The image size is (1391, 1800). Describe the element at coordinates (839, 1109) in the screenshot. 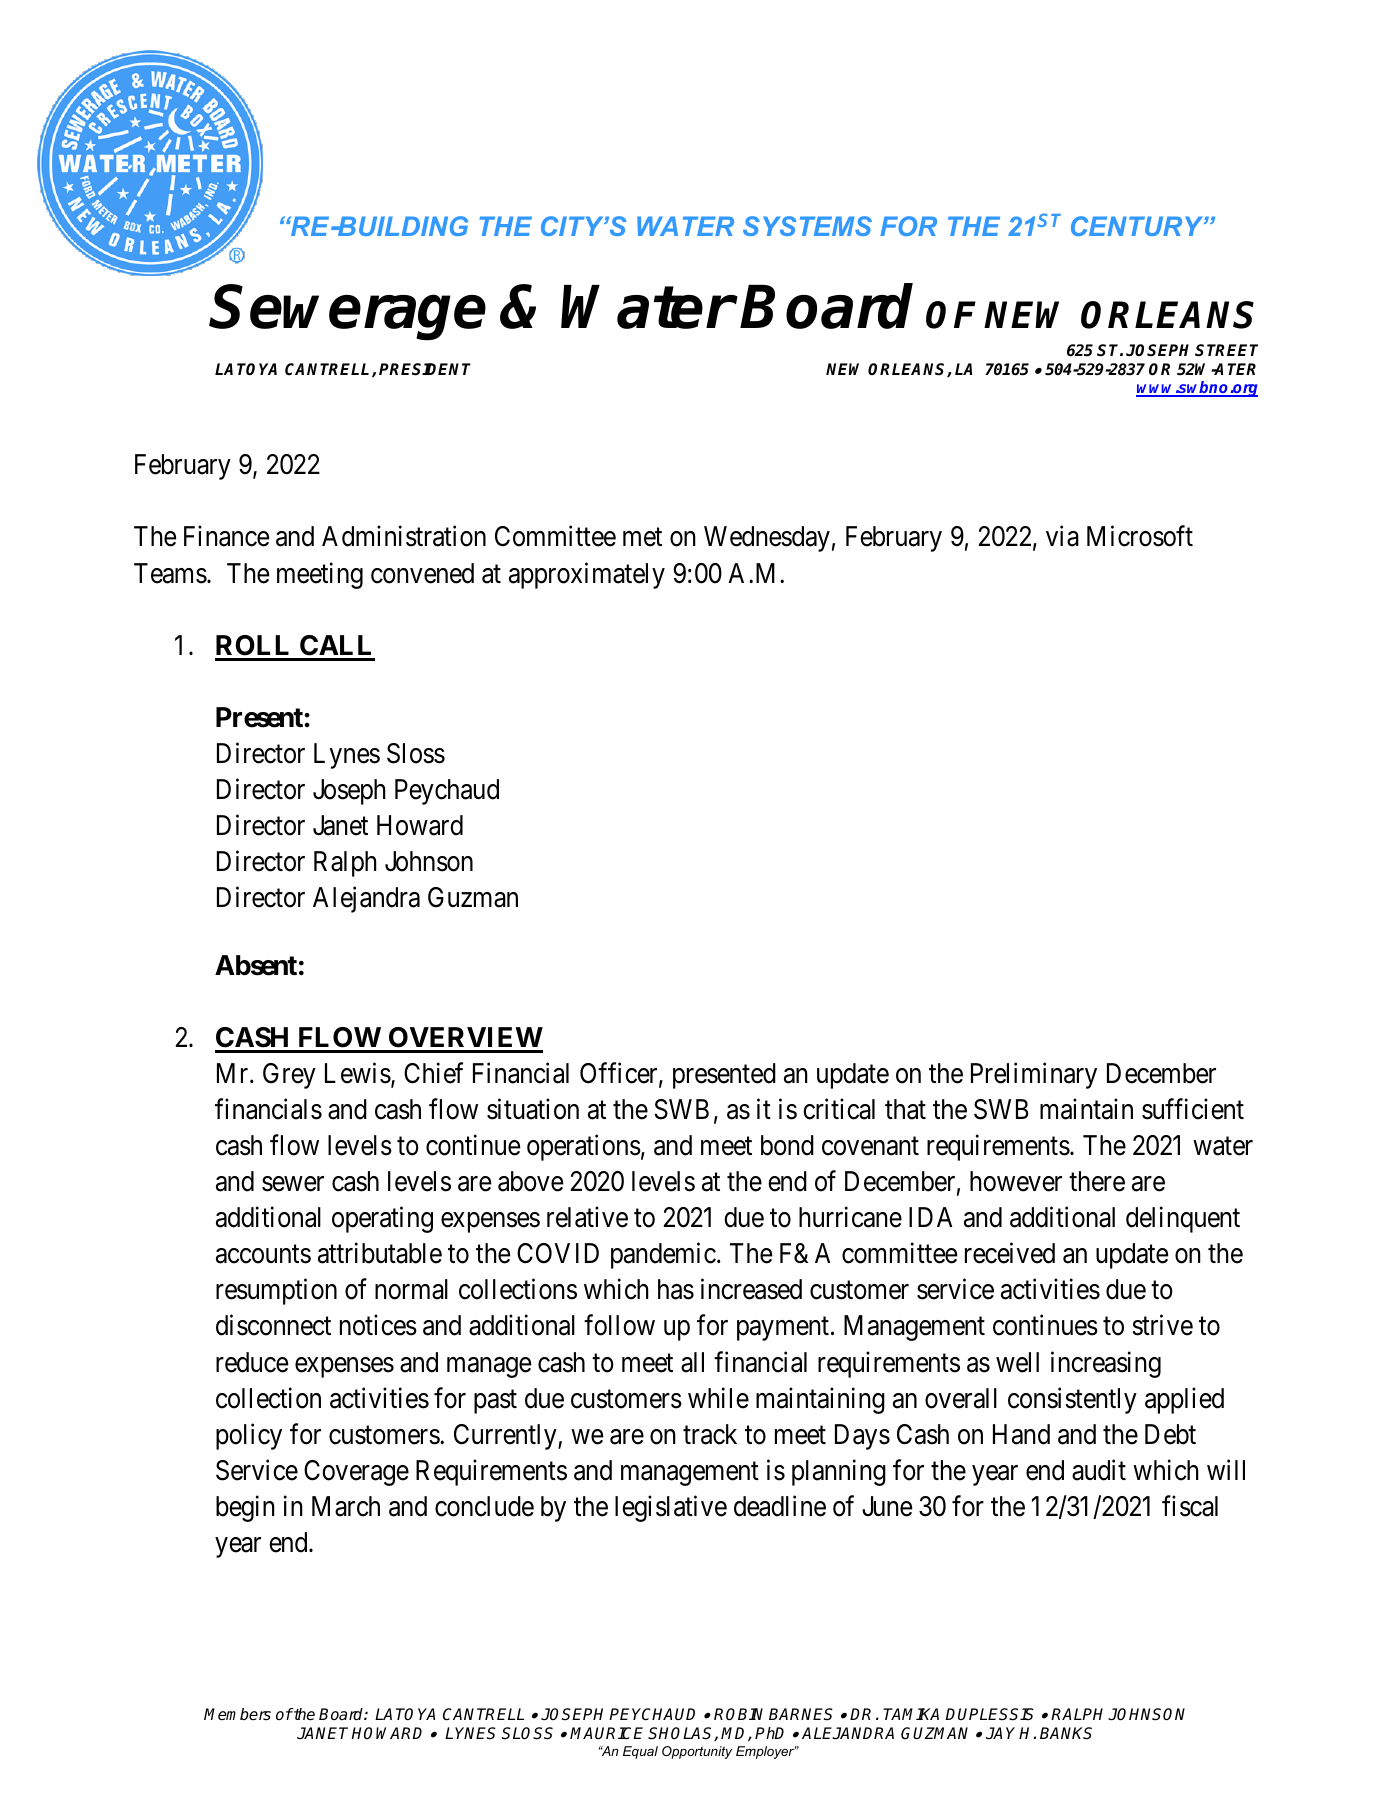

I see `critical` at that location.
